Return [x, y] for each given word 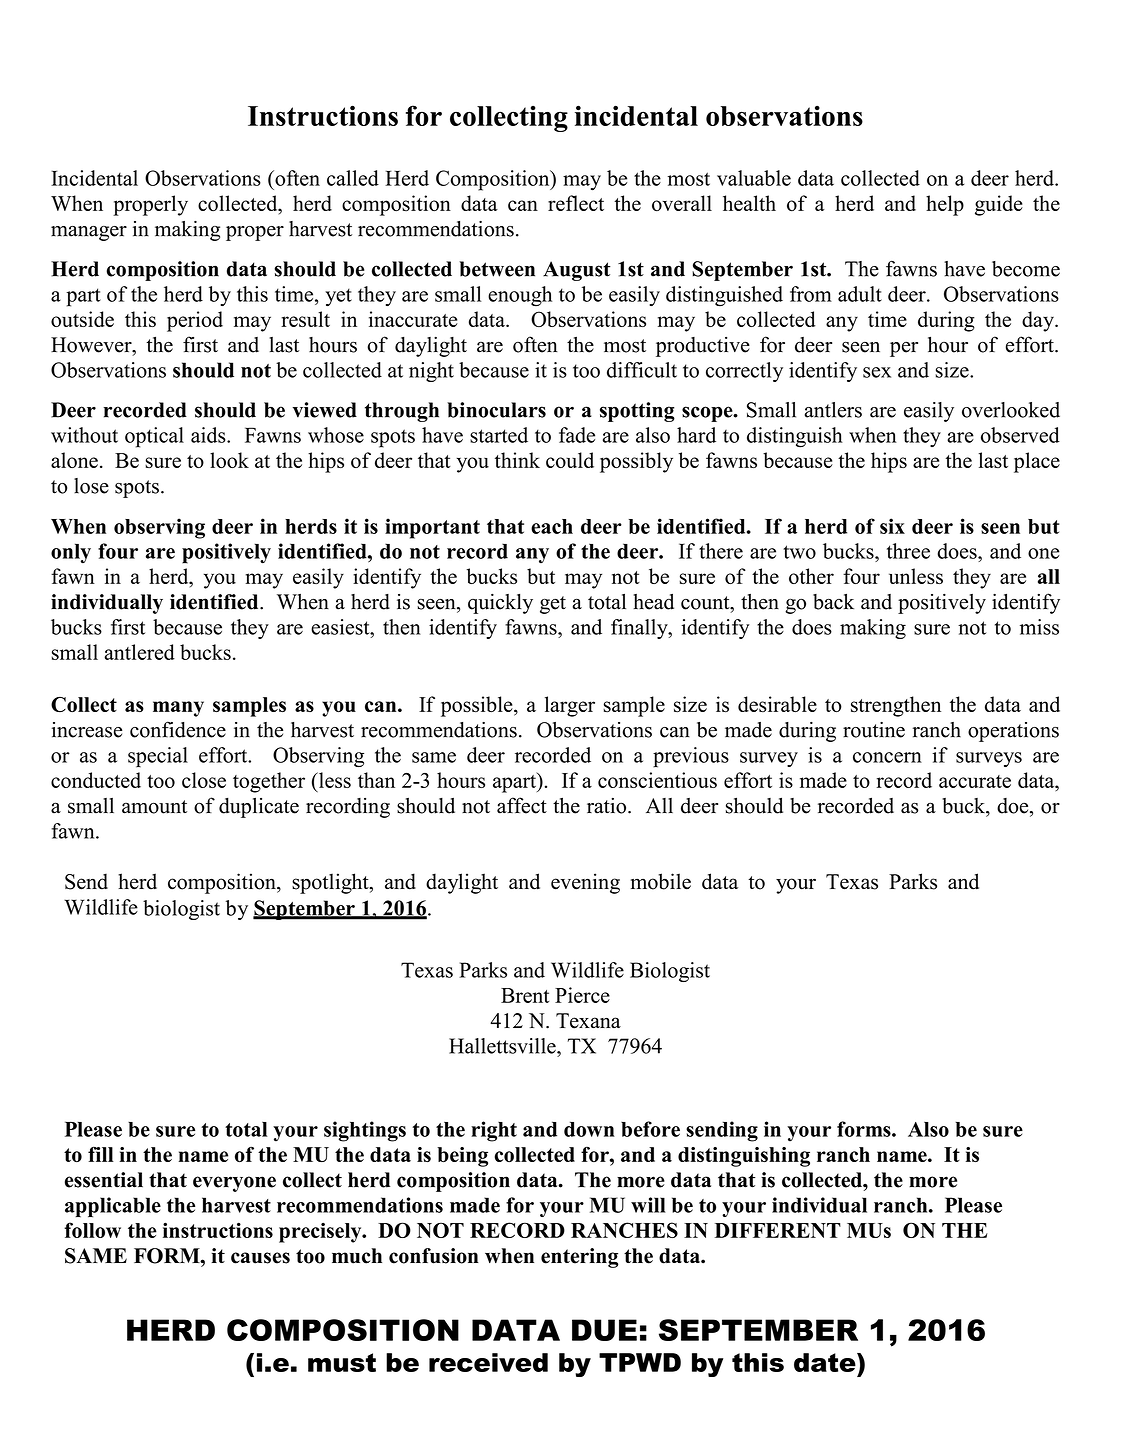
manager [89, 233]
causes [260, 1258]
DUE [604, 1330]
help [945, 205]
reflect [576, 203]
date [826, 1362]
